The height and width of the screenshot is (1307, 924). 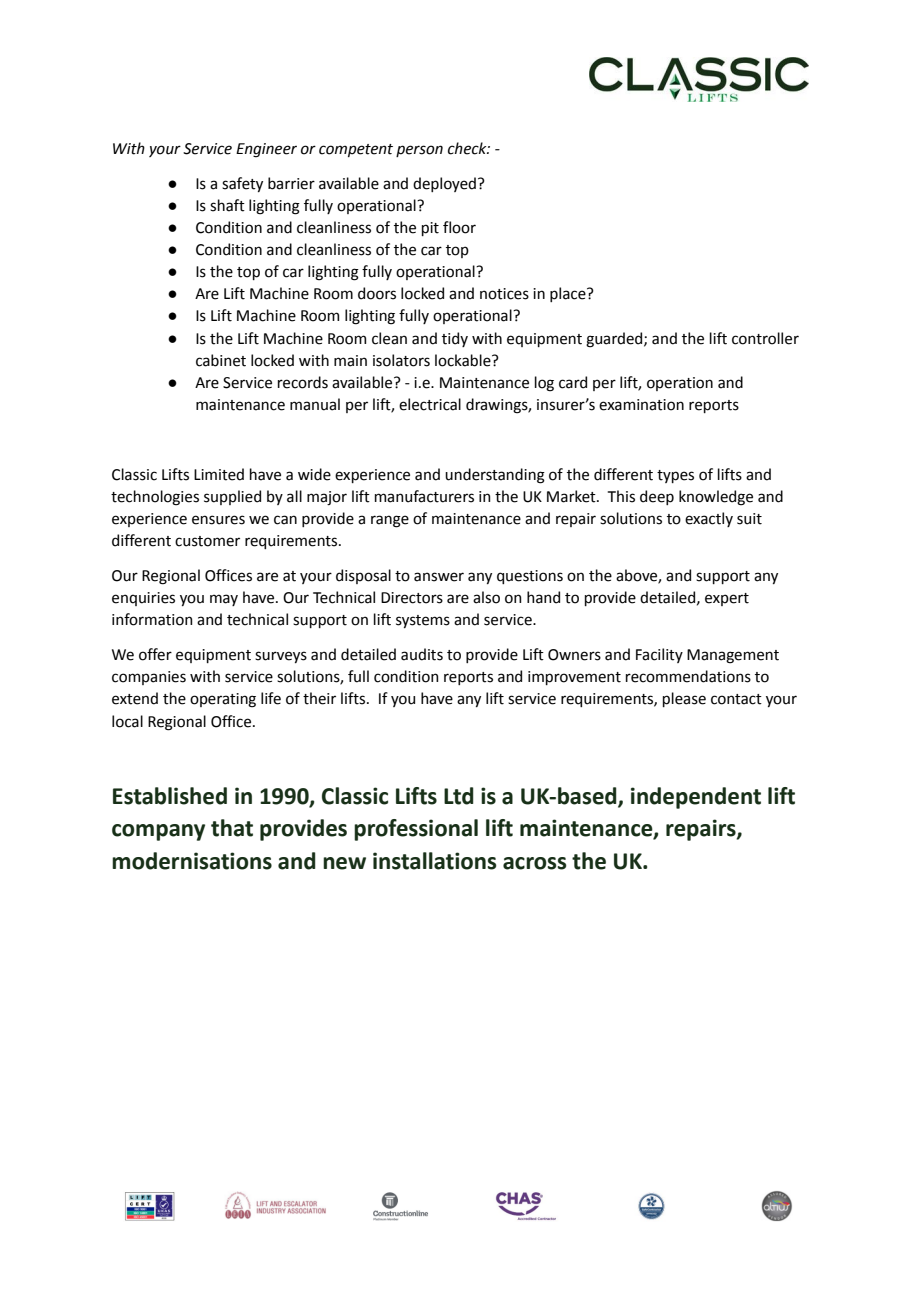 I want to click on Limited, so click(x=219, y=474).
